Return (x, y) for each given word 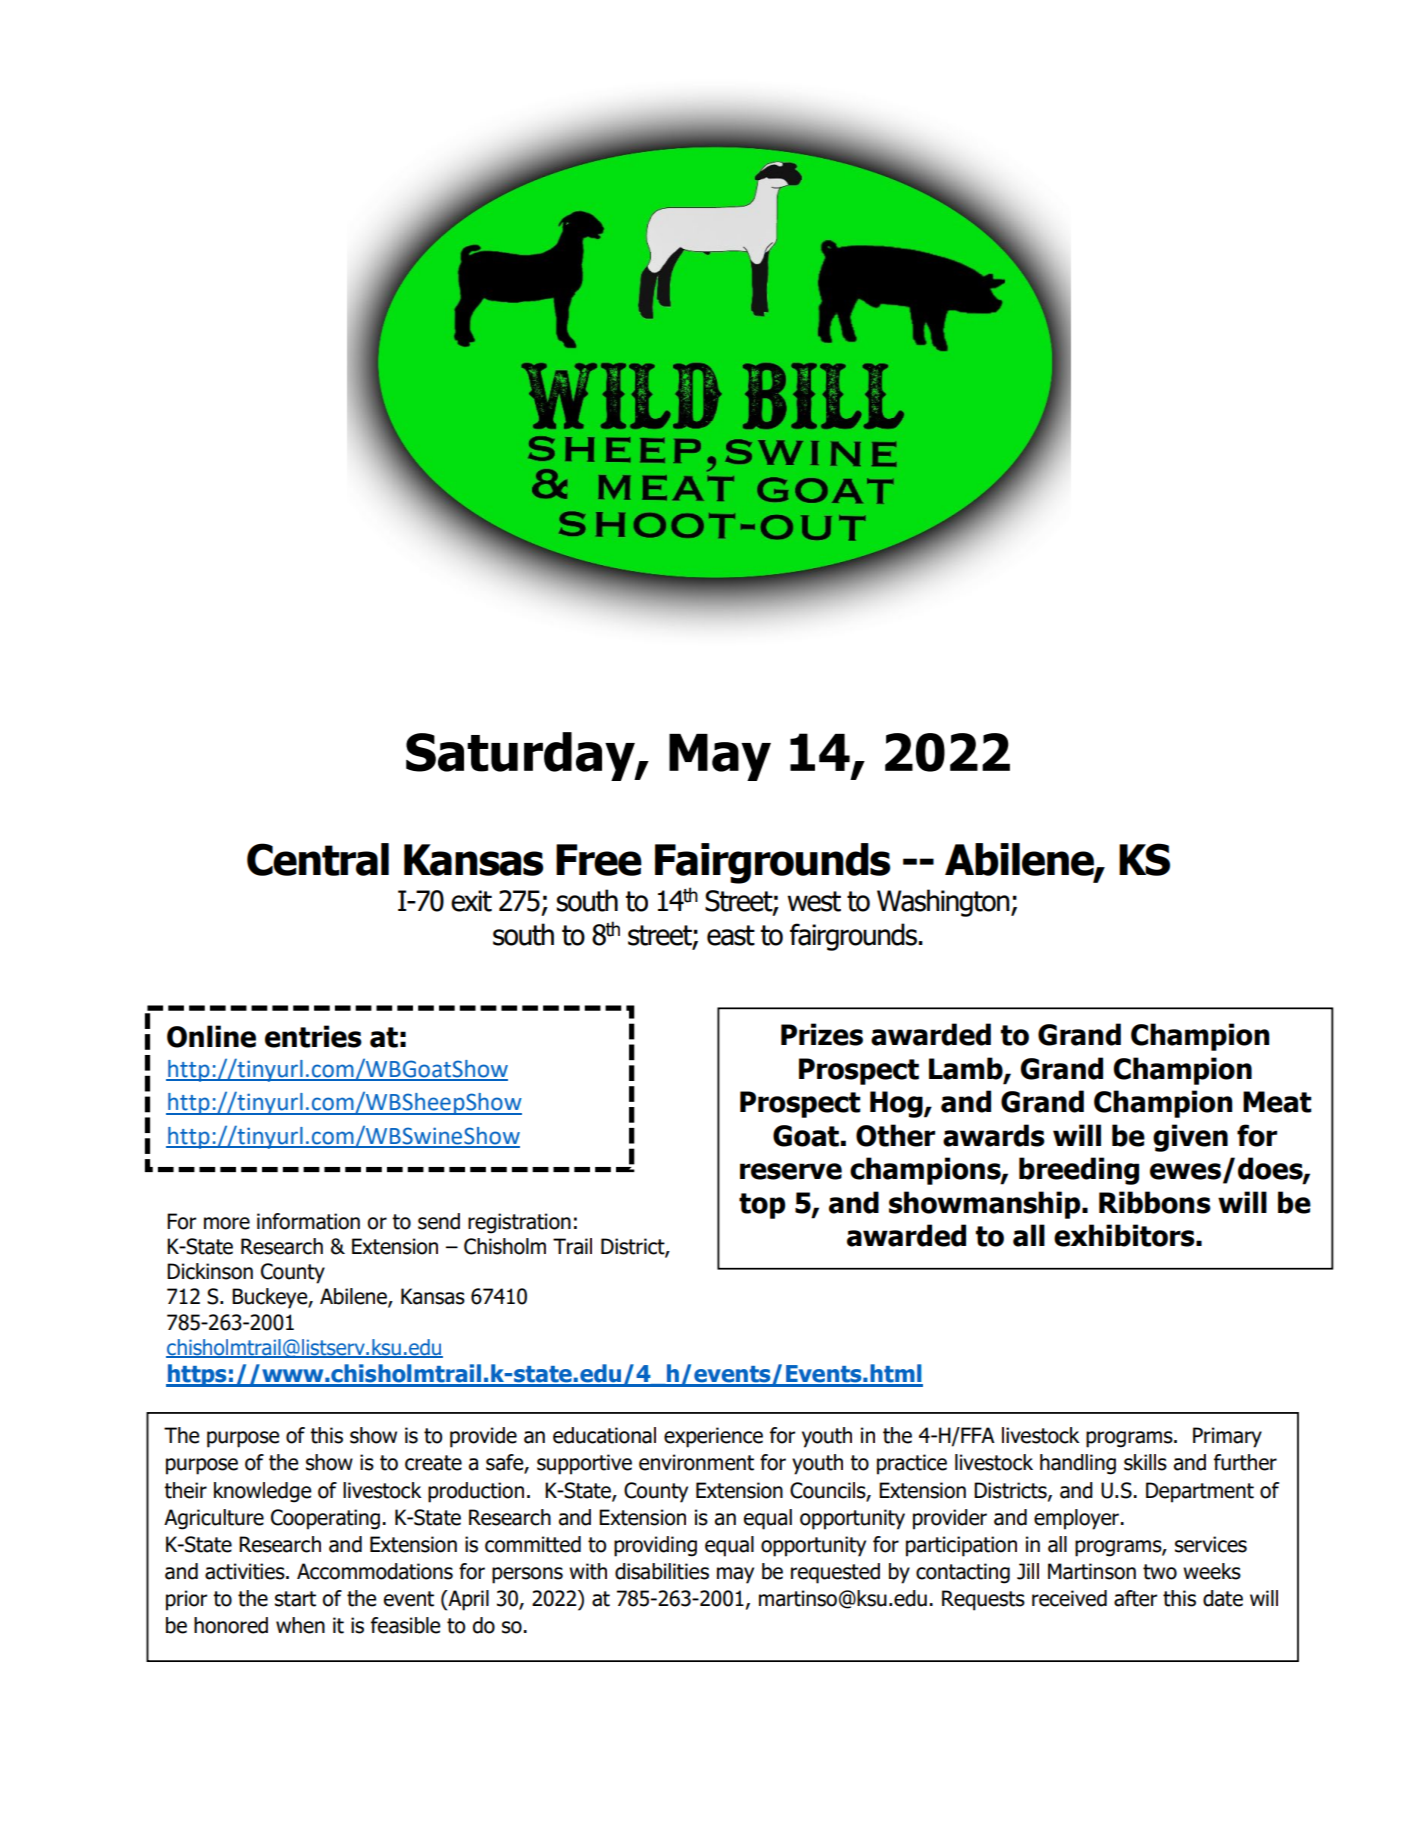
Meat (1277, 1102)
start (295, 1599)
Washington (944, 903)
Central (318, 859)
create (433, 1463)
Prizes (822, 1034)
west (814, 901)
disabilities (662, 1571)
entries (313, 1036)
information (308, 1221)
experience (713, 1437)
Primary (1227, 1437)
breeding (1079, 1171)
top (762, 1206)
